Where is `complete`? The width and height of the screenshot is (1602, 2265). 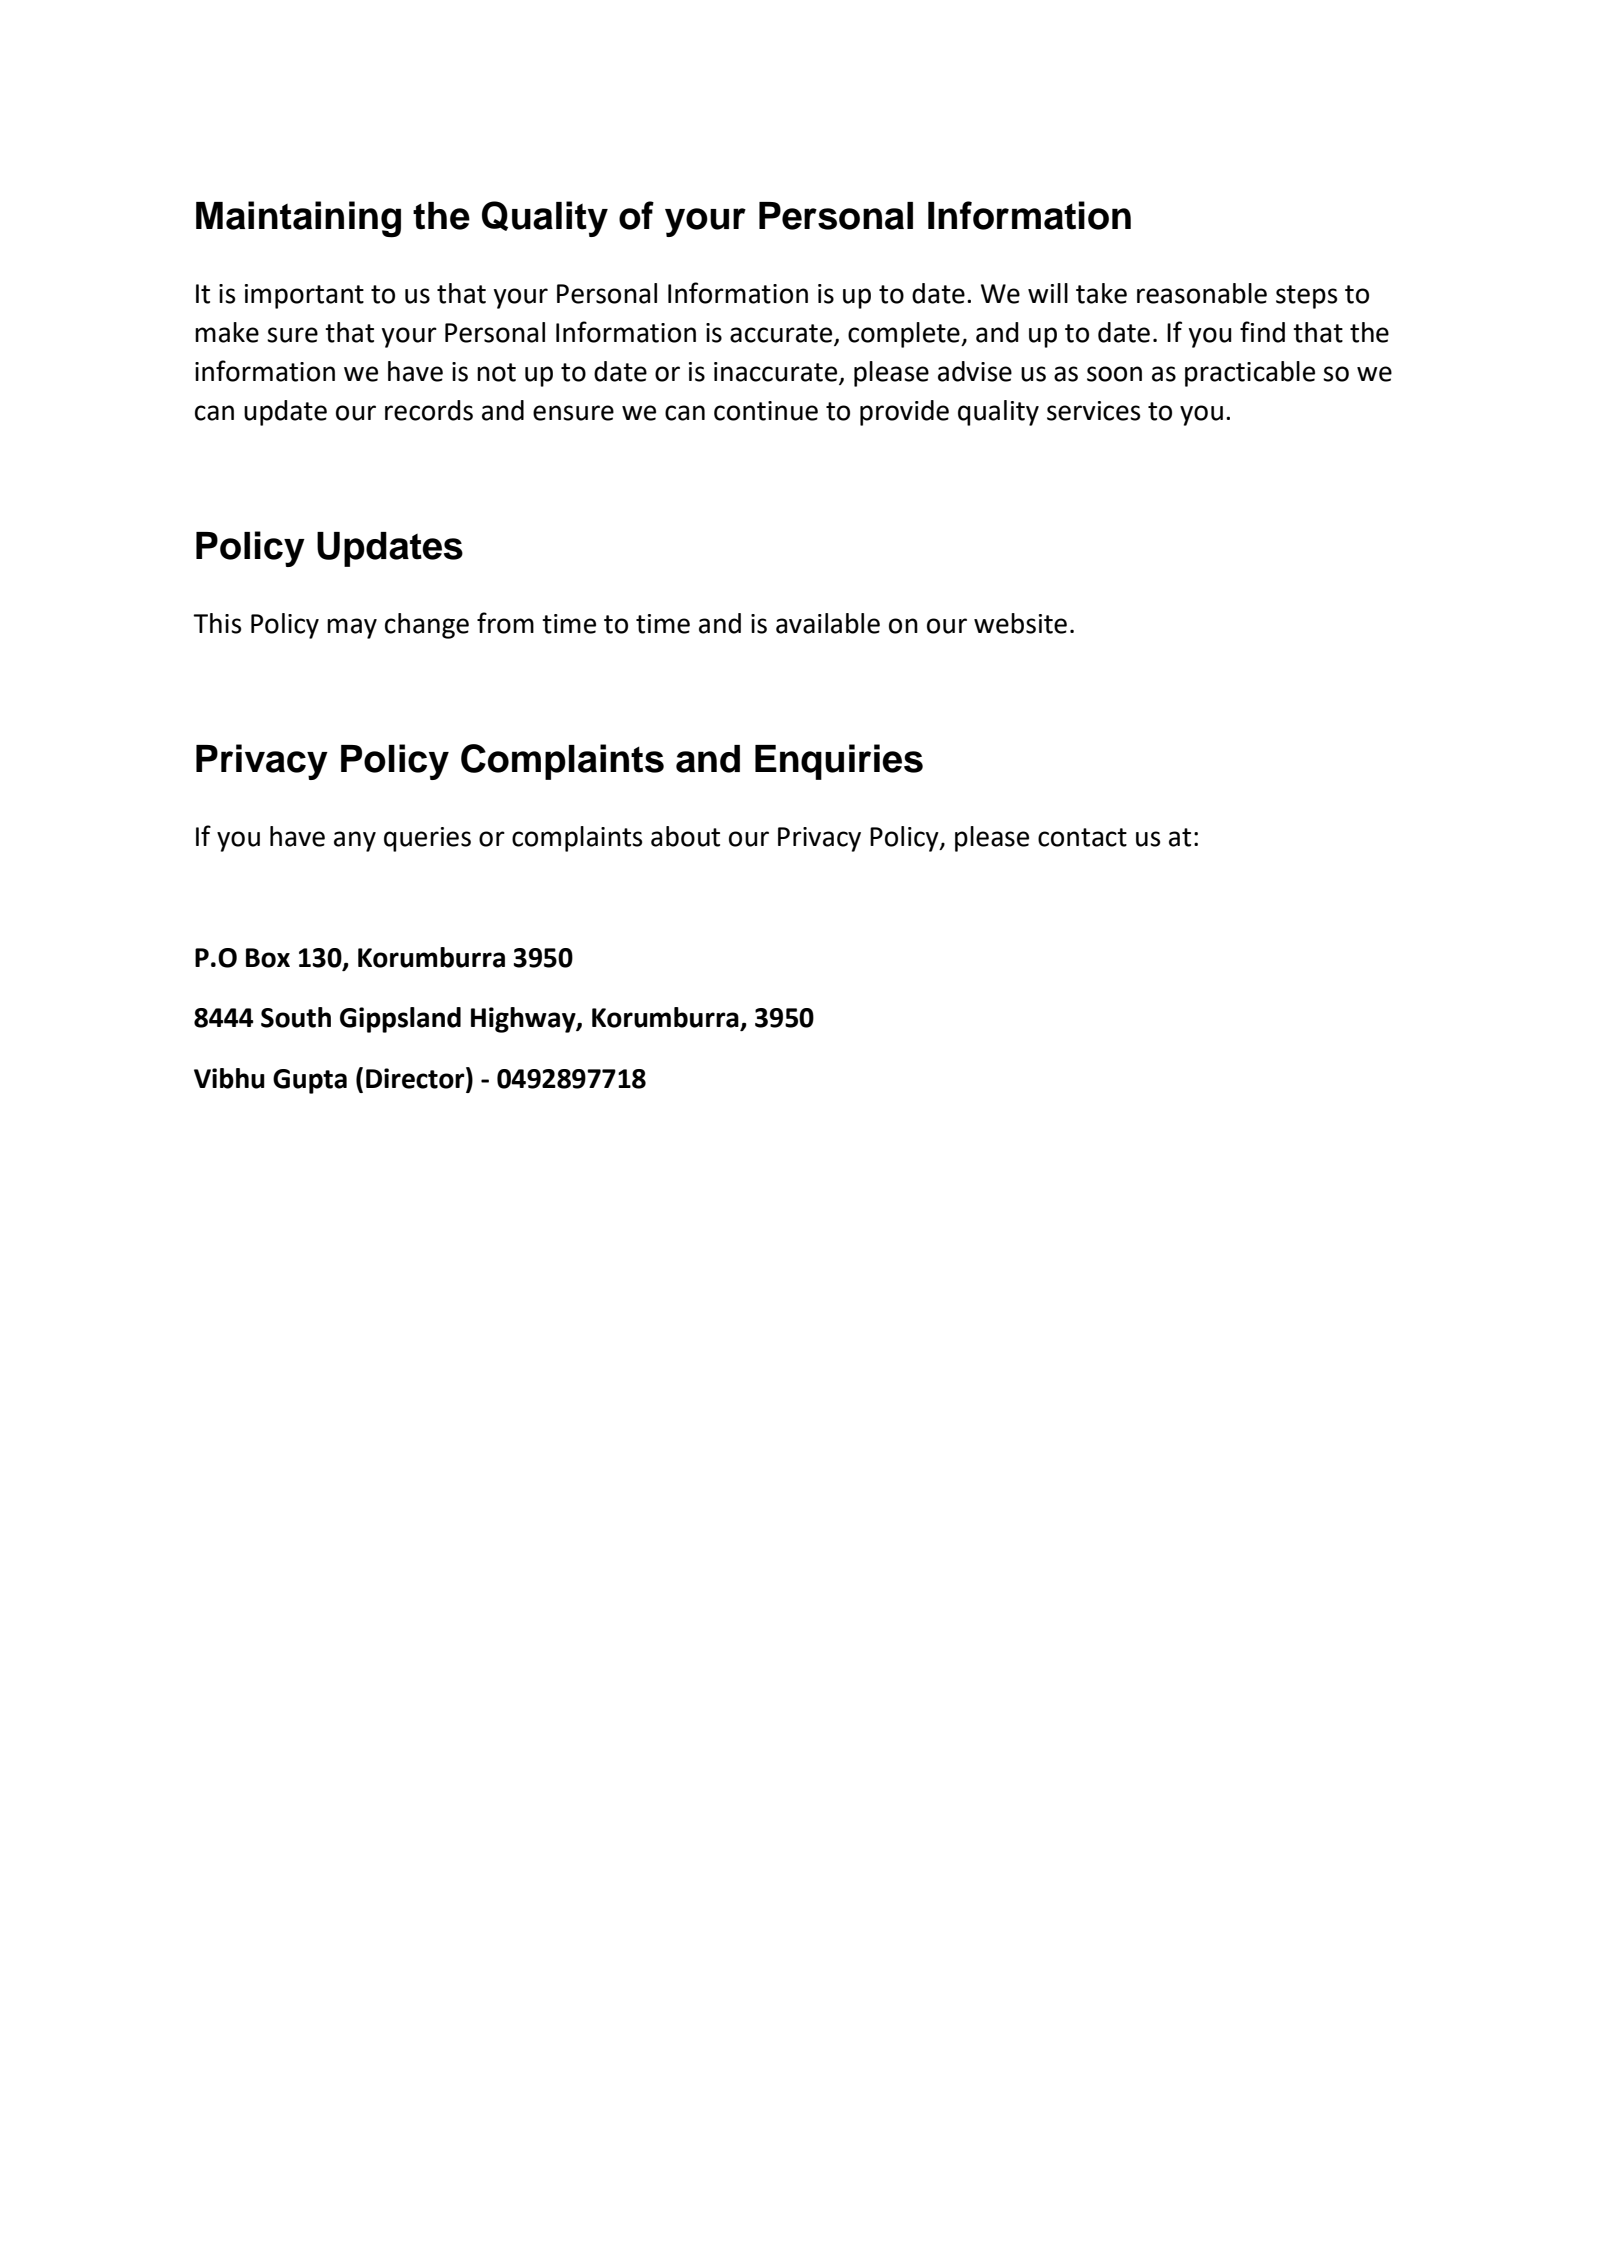 complete is located at coordinates (905, 335).
